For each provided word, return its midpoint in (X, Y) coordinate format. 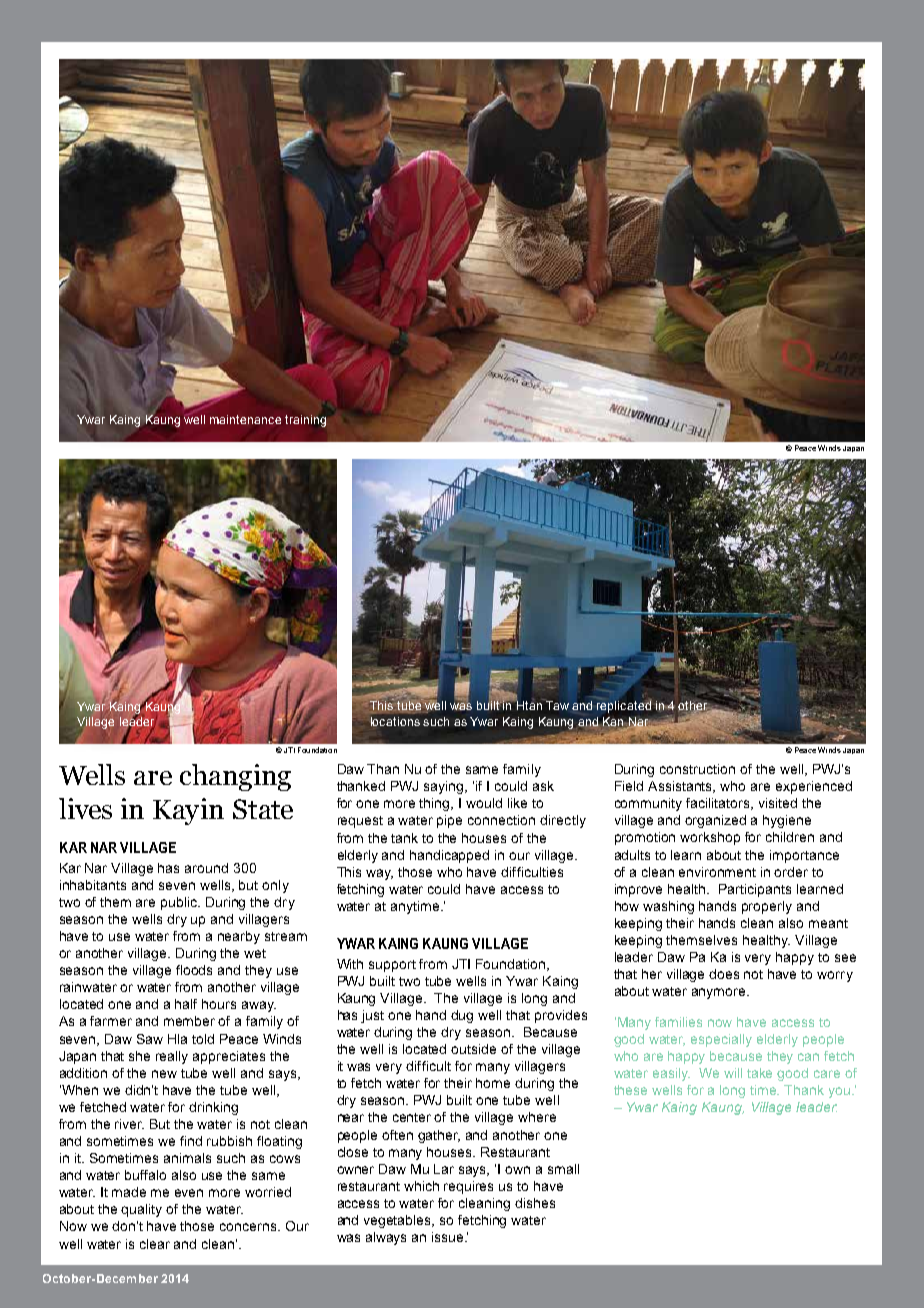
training (305, 421)
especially (721, 1040)
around (206, 868)
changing (235, 777)
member (189, 1021)
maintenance (245, 419)
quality (141, 1210)
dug (462, 1016)
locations (395, 721)
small (563, 1169)
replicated (624, 706)
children (790, 837)
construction (697, 769)
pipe (449, 821)
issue (449, 1237)
